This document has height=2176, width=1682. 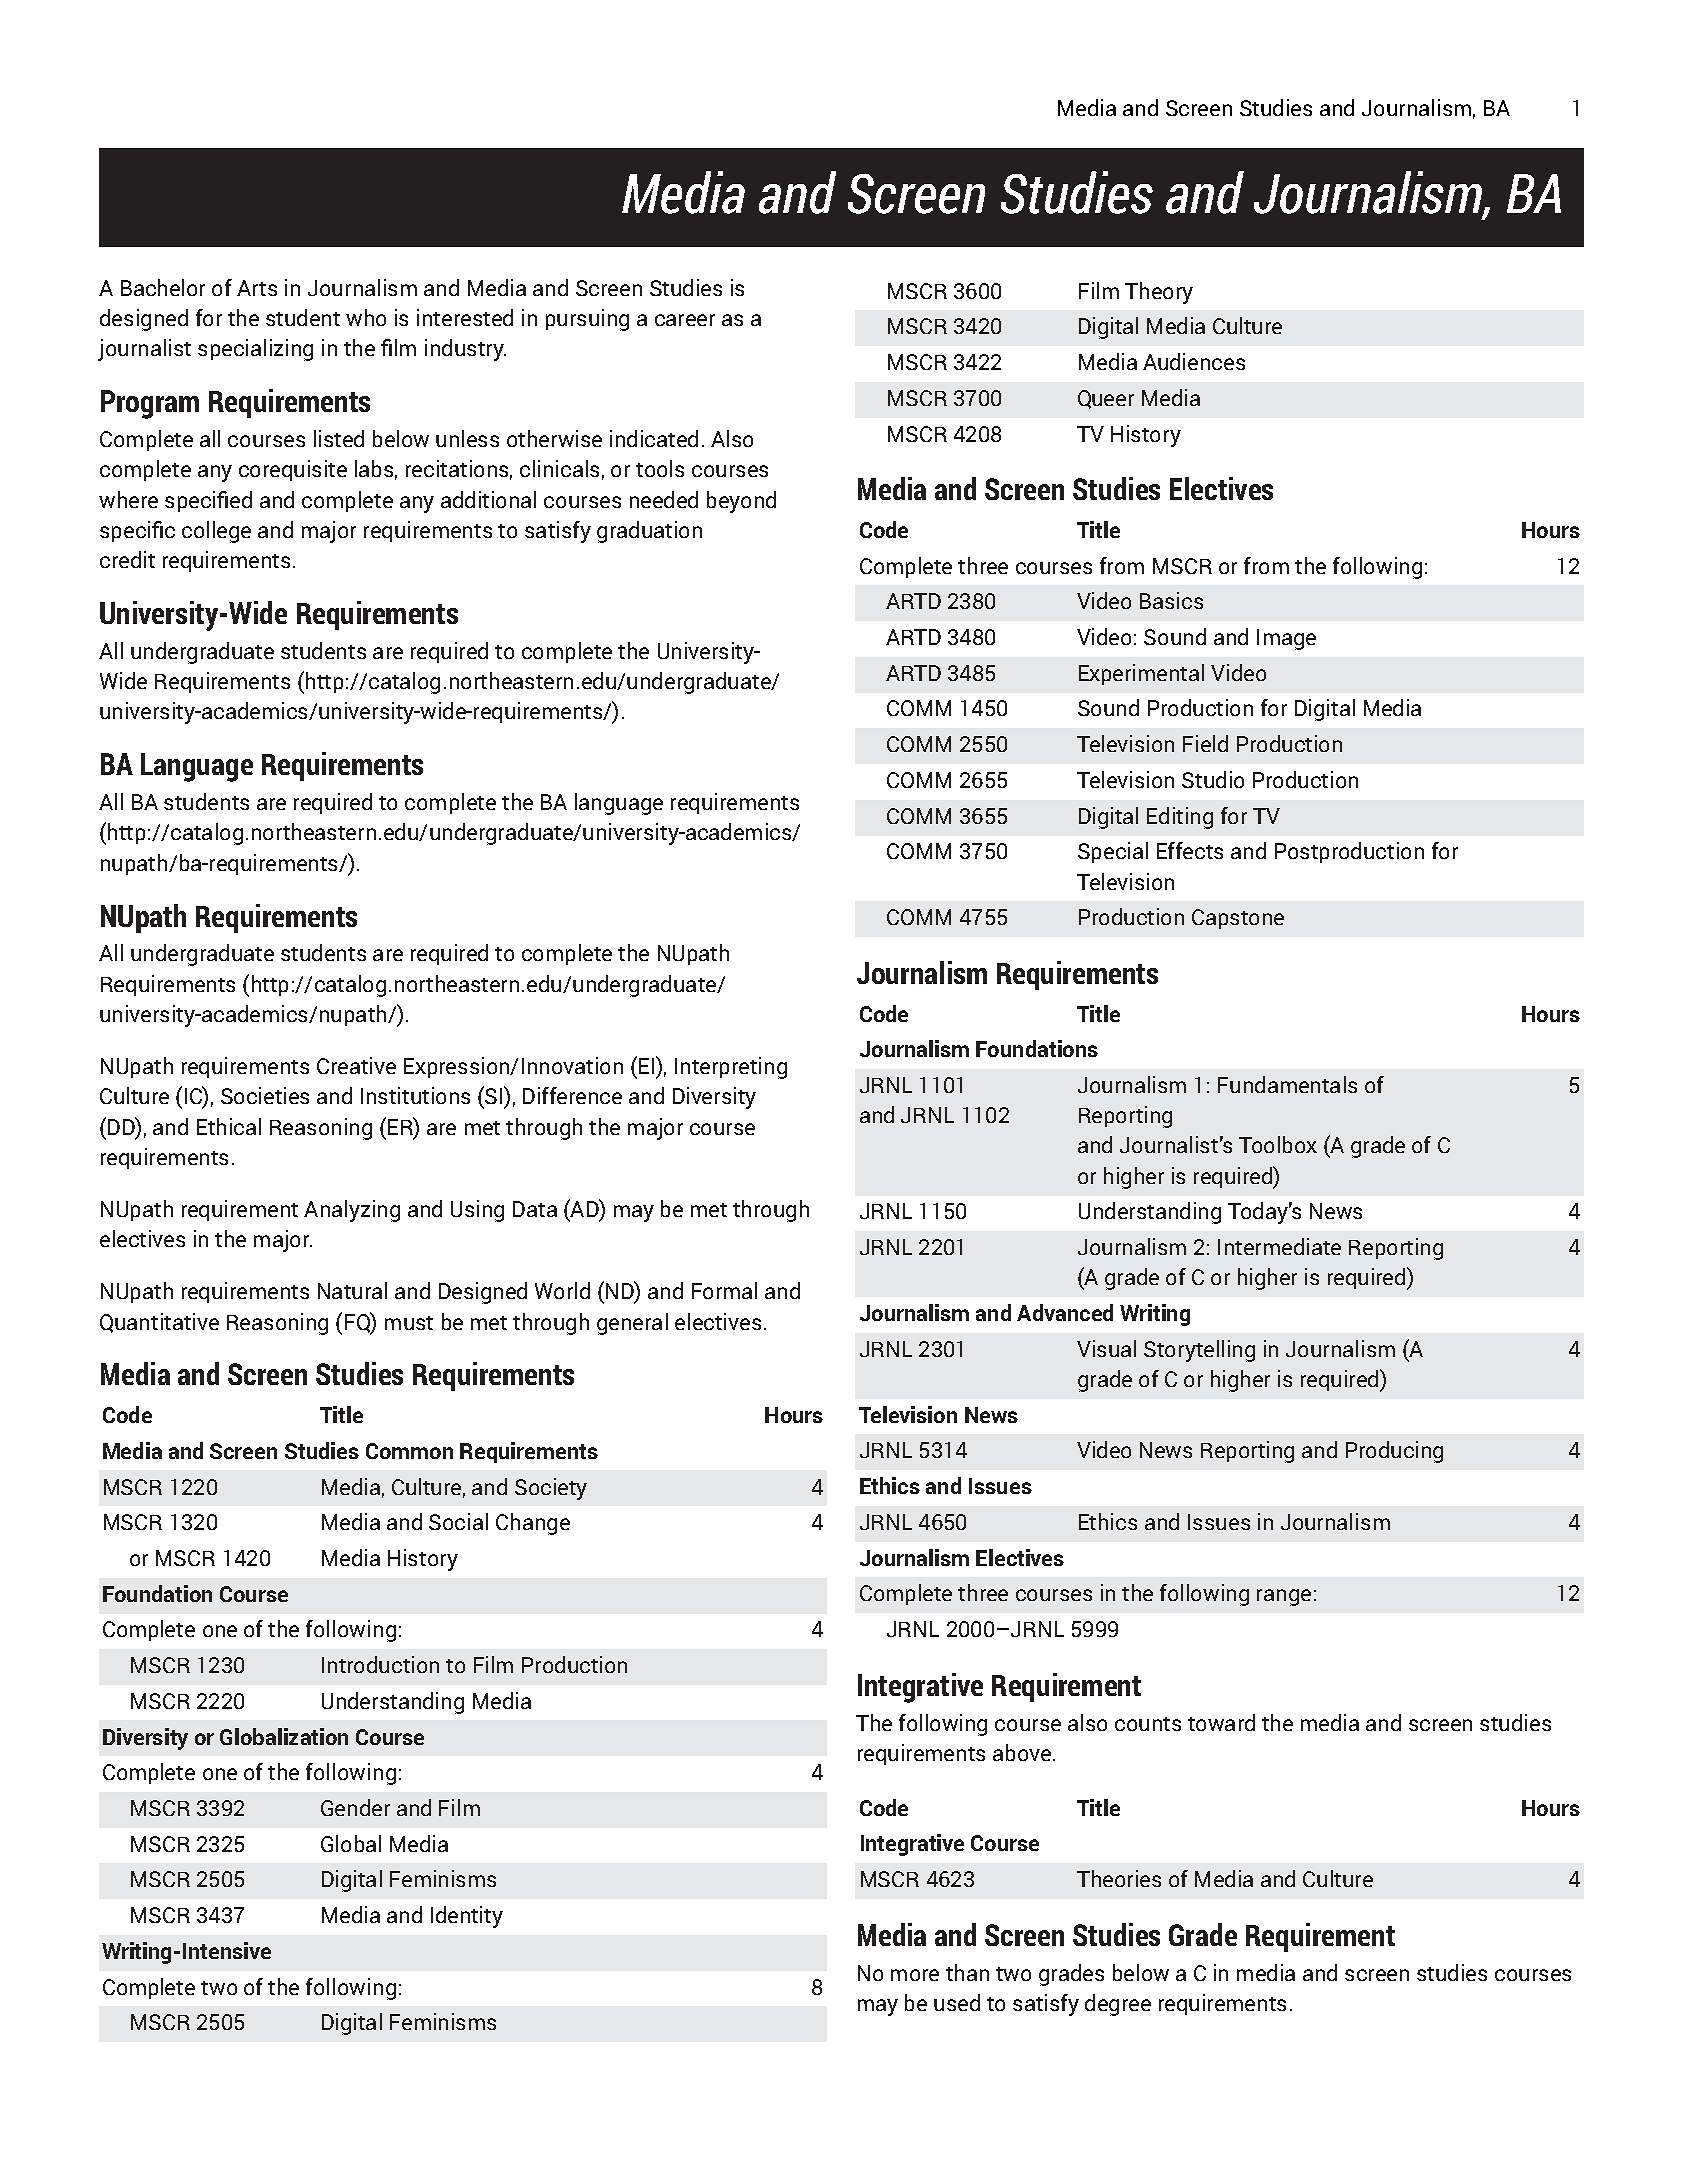 I want to click on Identity, so click(x=467, y=1917).
